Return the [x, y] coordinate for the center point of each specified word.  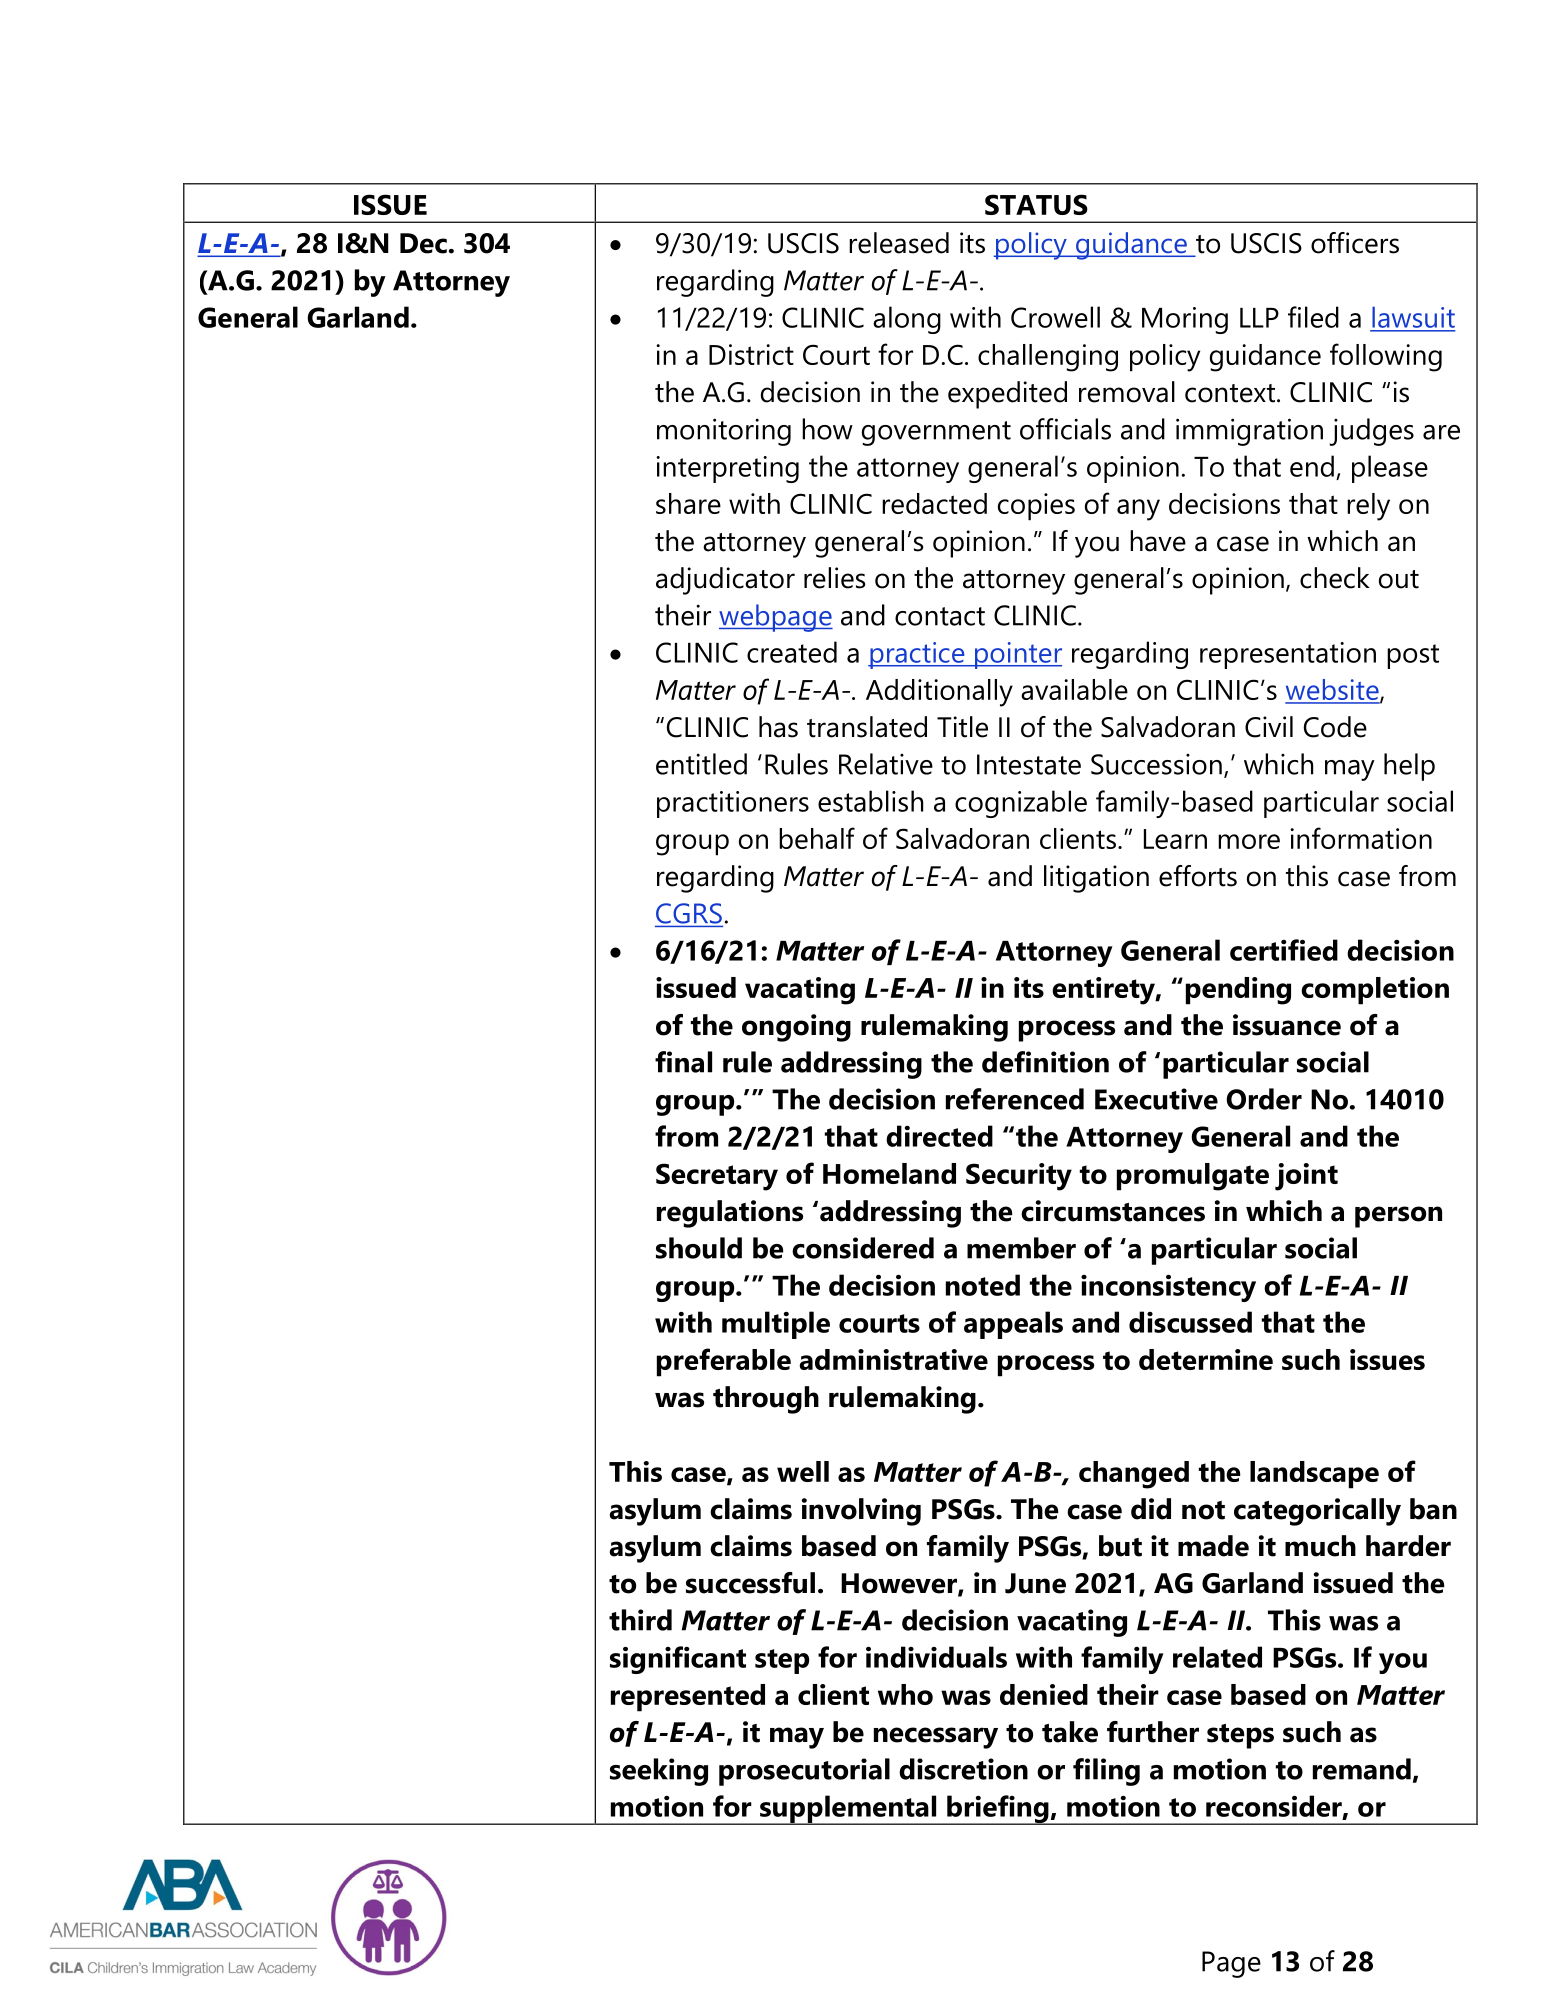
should [699, 1248]
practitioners [733, 804]
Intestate [1029, 764]
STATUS [1036, 204]
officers [1355, 243]
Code [1335, 727]
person [1398, 1217]
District [751, 354]
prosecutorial [804, 1772]
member [1021, 1248]
